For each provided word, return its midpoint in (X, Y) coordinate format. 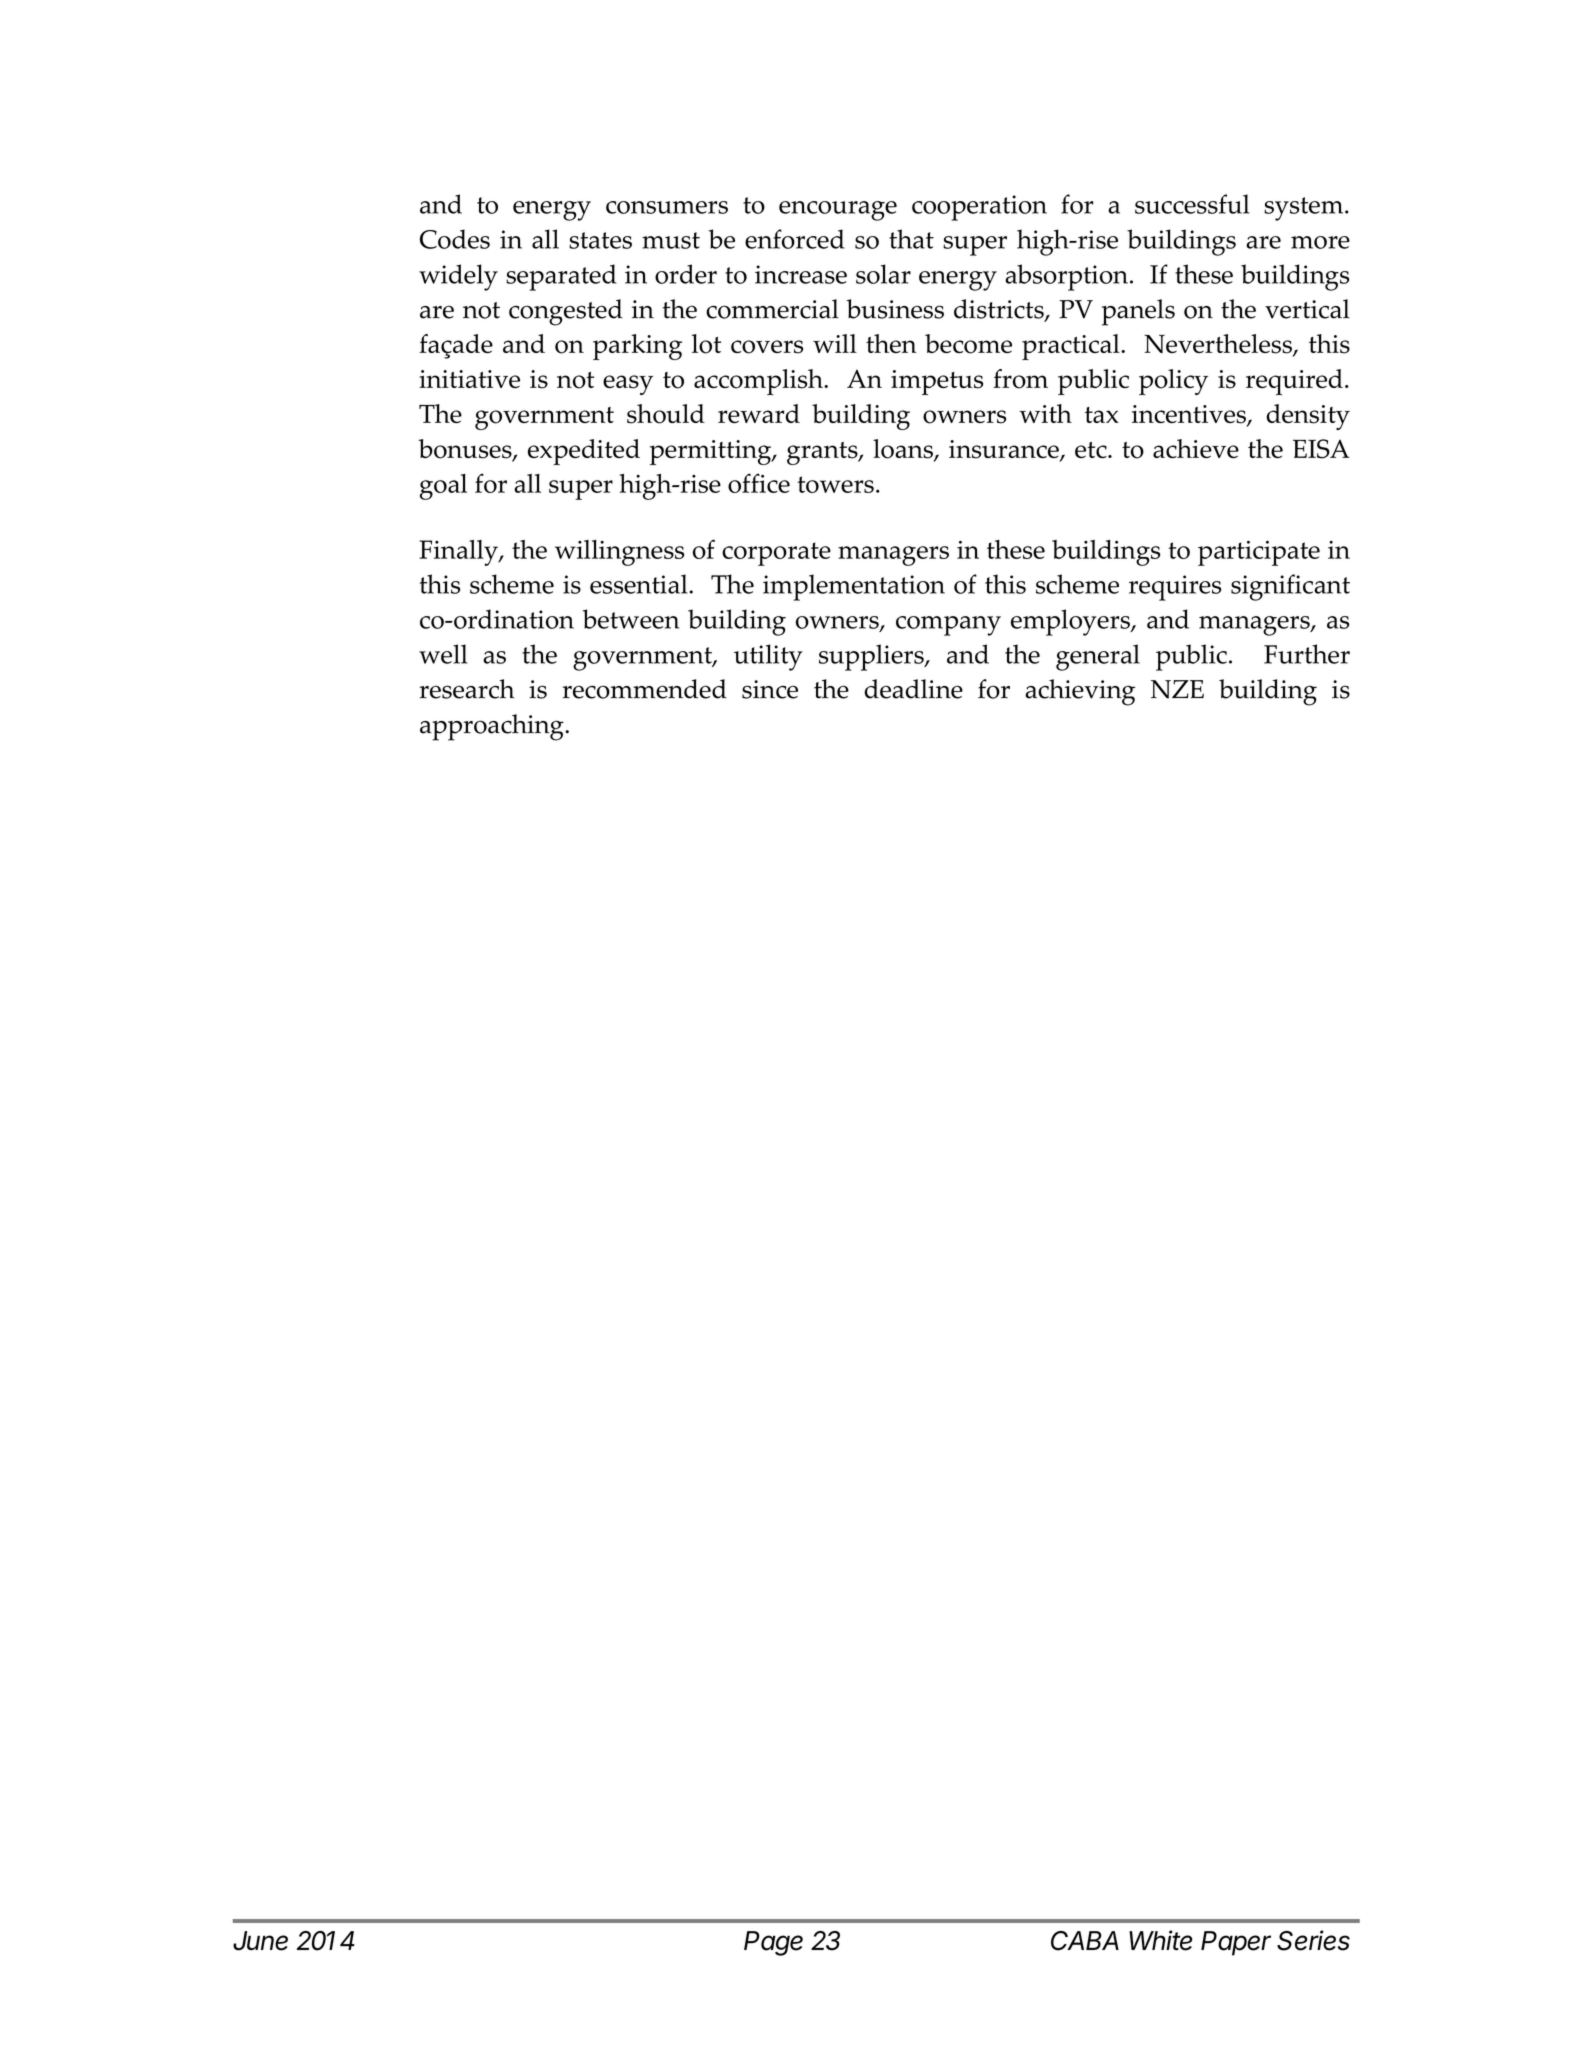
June (260, 1941)
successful (1192, 204)
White (1160, 1940)
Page (773, 1943)
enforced (794, 239)
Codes (455, 239)
